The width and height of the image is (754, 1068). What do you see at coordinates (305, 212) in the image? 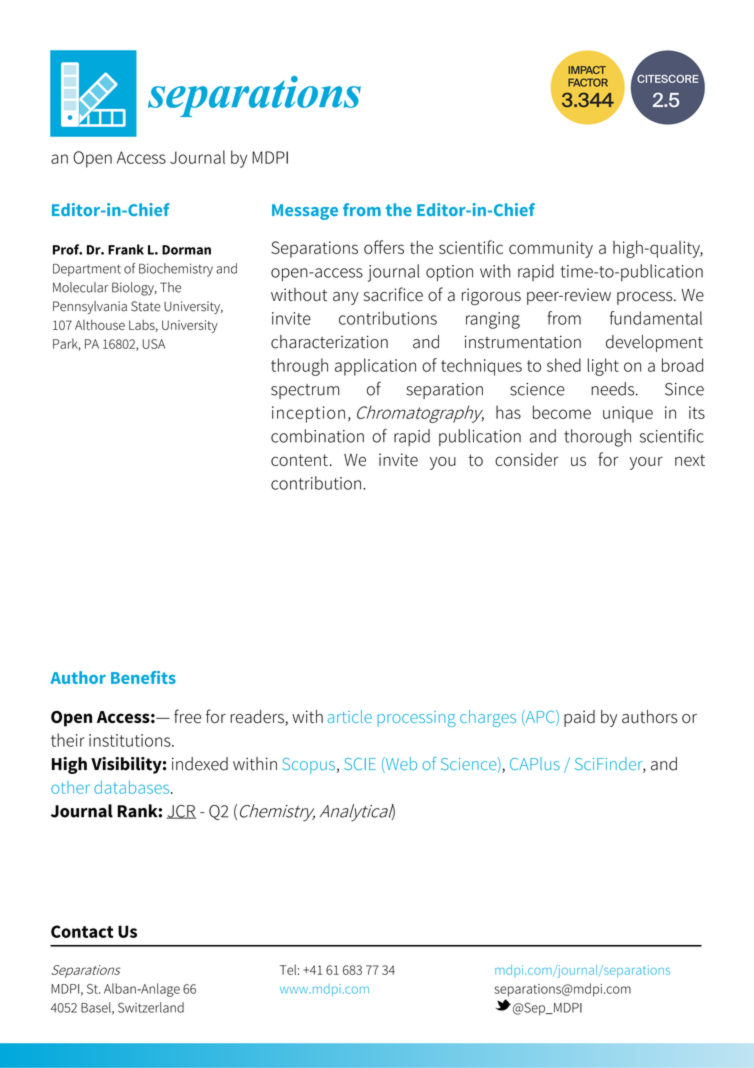
I see `Message` at bounding box center [305, 212].
